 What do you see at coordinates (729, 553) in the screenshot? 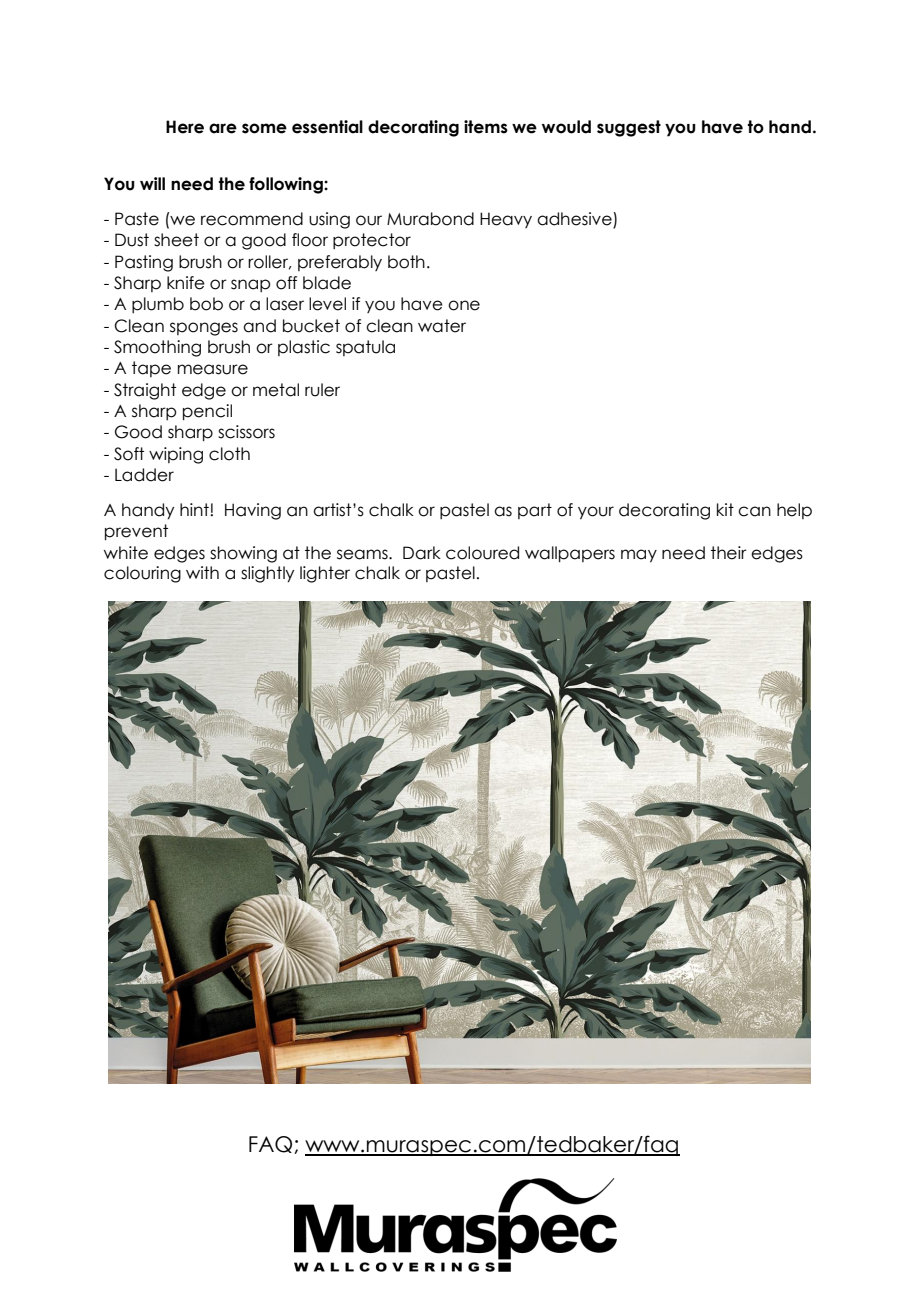
I see `their` at bounding box center [729, 553].
